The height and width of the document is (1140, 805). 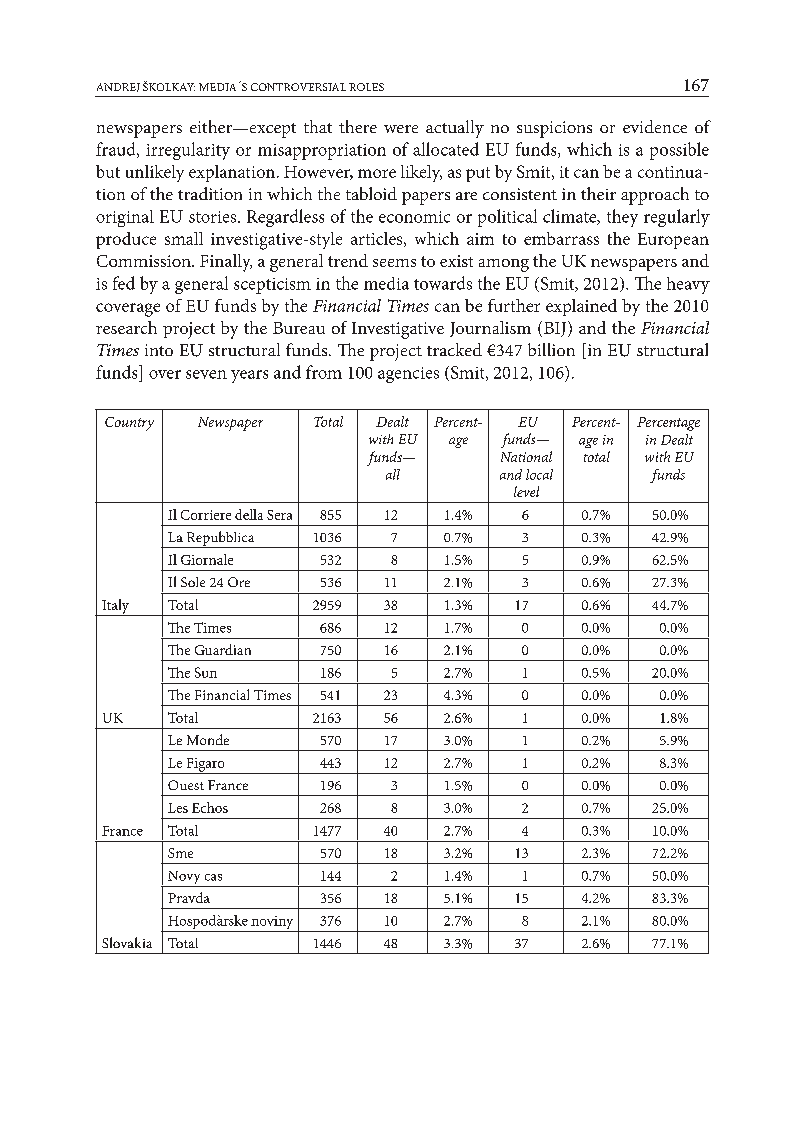 What do you see at coordinates (189, 897) in the document?
I see `Pravda` at bounding box center [189, 897].
